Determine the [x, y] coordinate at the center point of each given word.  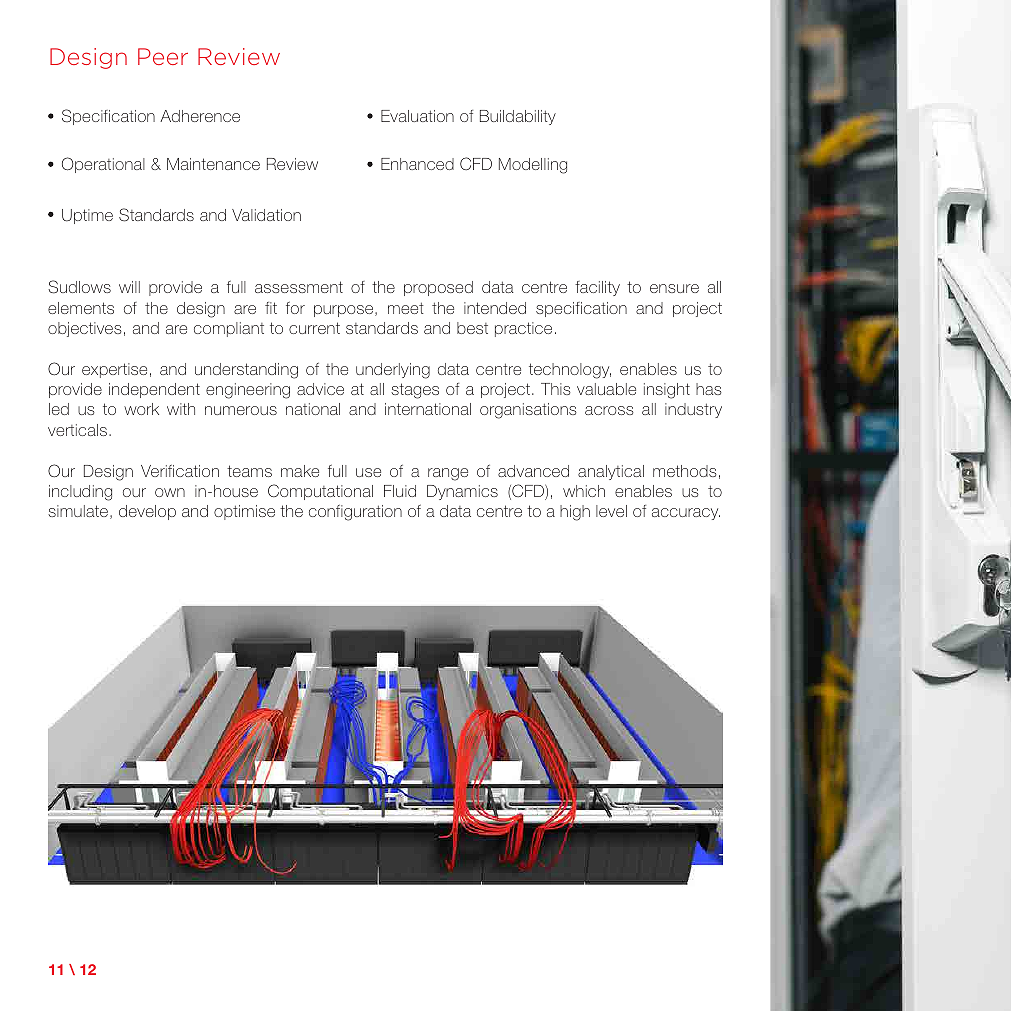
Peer [163, 56]
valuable [606, 389]
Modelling [533, 166]
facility [597, 288]
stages [415, 391]
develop [147, 512]
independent [154, 390]
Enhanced [417, 164]
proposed [438, 288]
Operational [103, 165]
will [129, 287]
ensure [674, 288]
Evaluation [417, 116]
